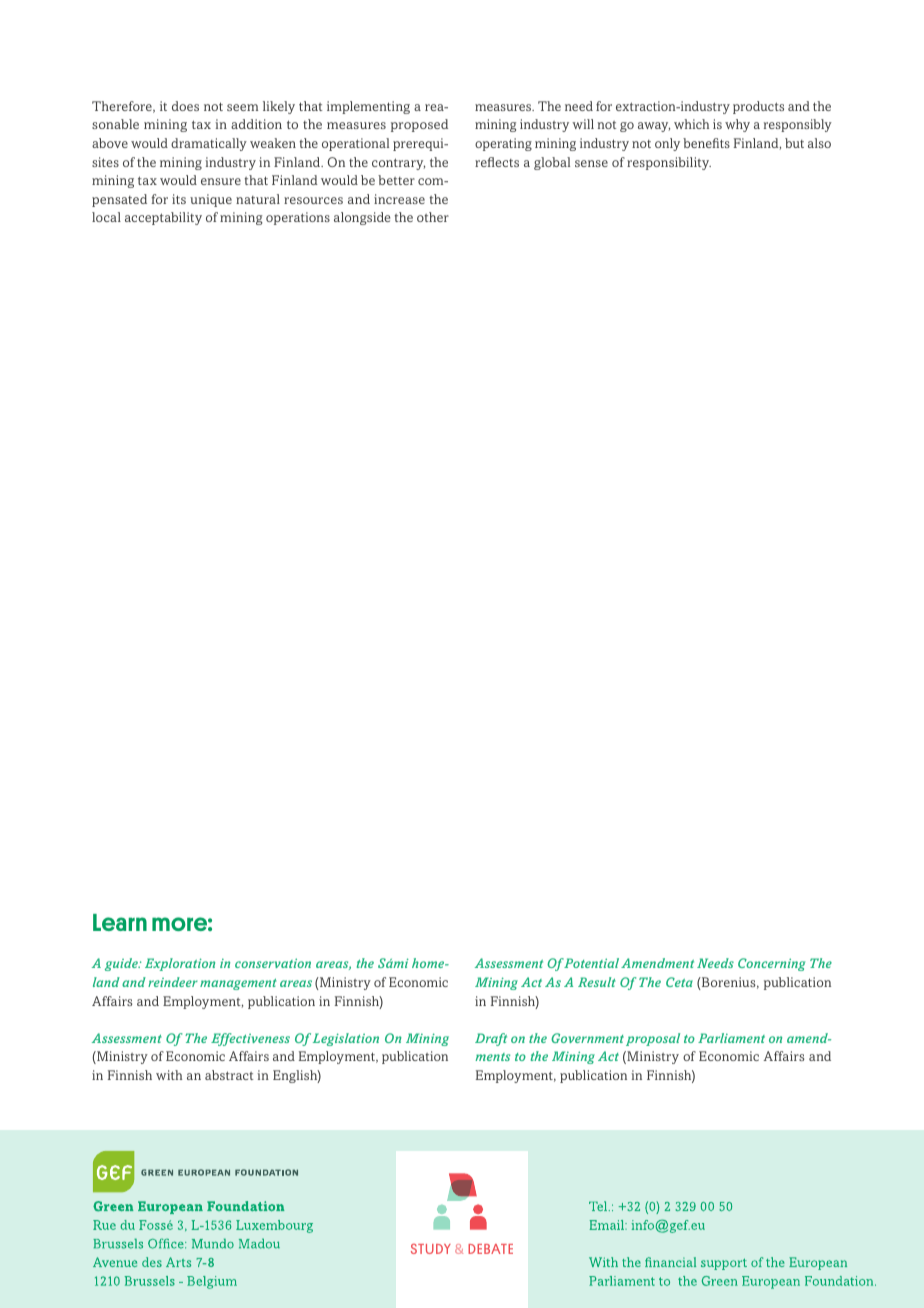 Image resolution: width=924 pixels, height=1308 pixels. Describe the element at coordinates (503, 144) in the screenshot. I see `operating` at that location.
